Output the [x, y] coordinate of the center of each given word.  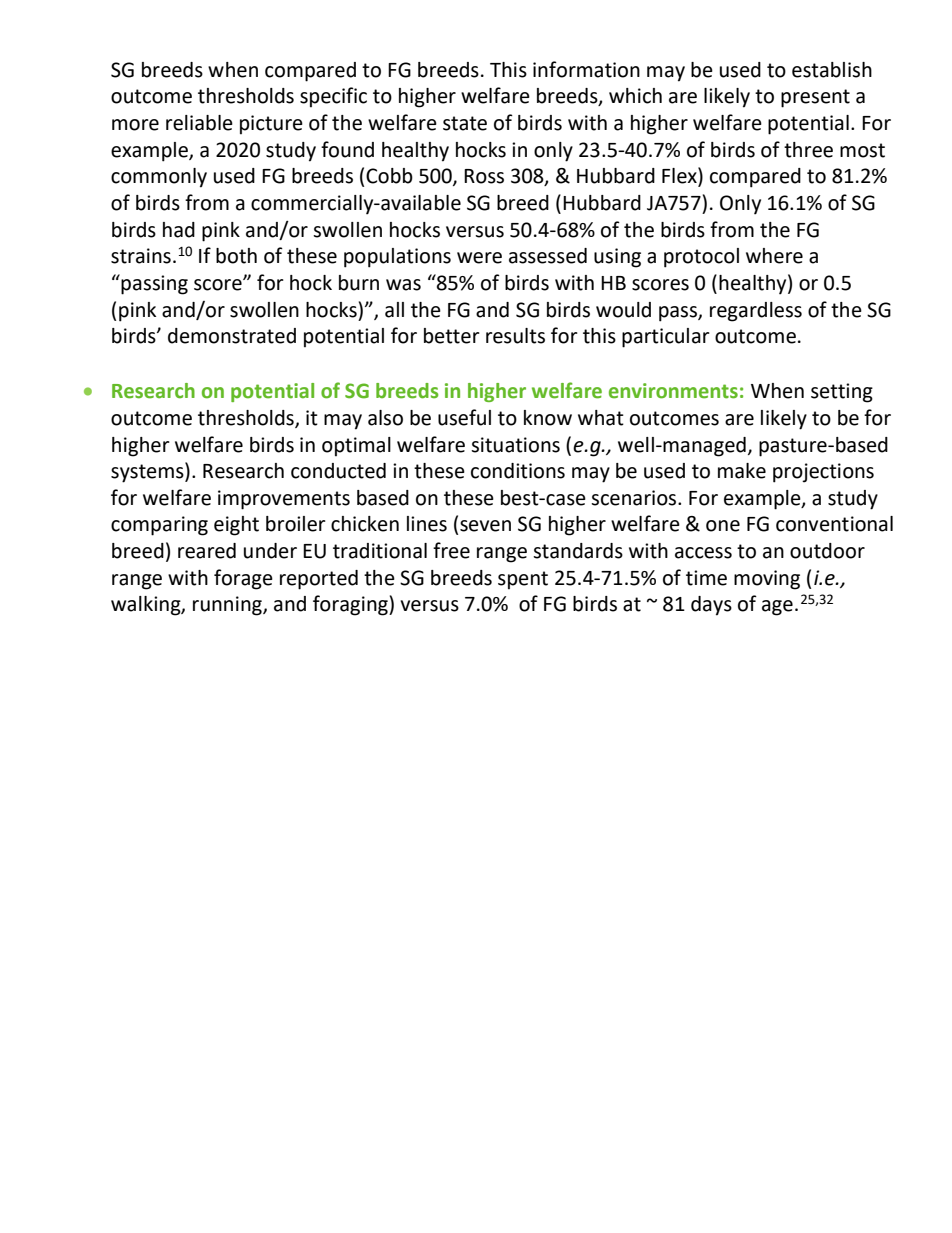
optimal [356, 447]
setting [842, 393]
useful [464, 417]
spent [523, 580]
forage [243, 579]
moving [767, 580]
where [774, 256]
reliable [199, 123]
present [815, 98]
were [479, 258]
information [586, 69]
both [236, 256]
